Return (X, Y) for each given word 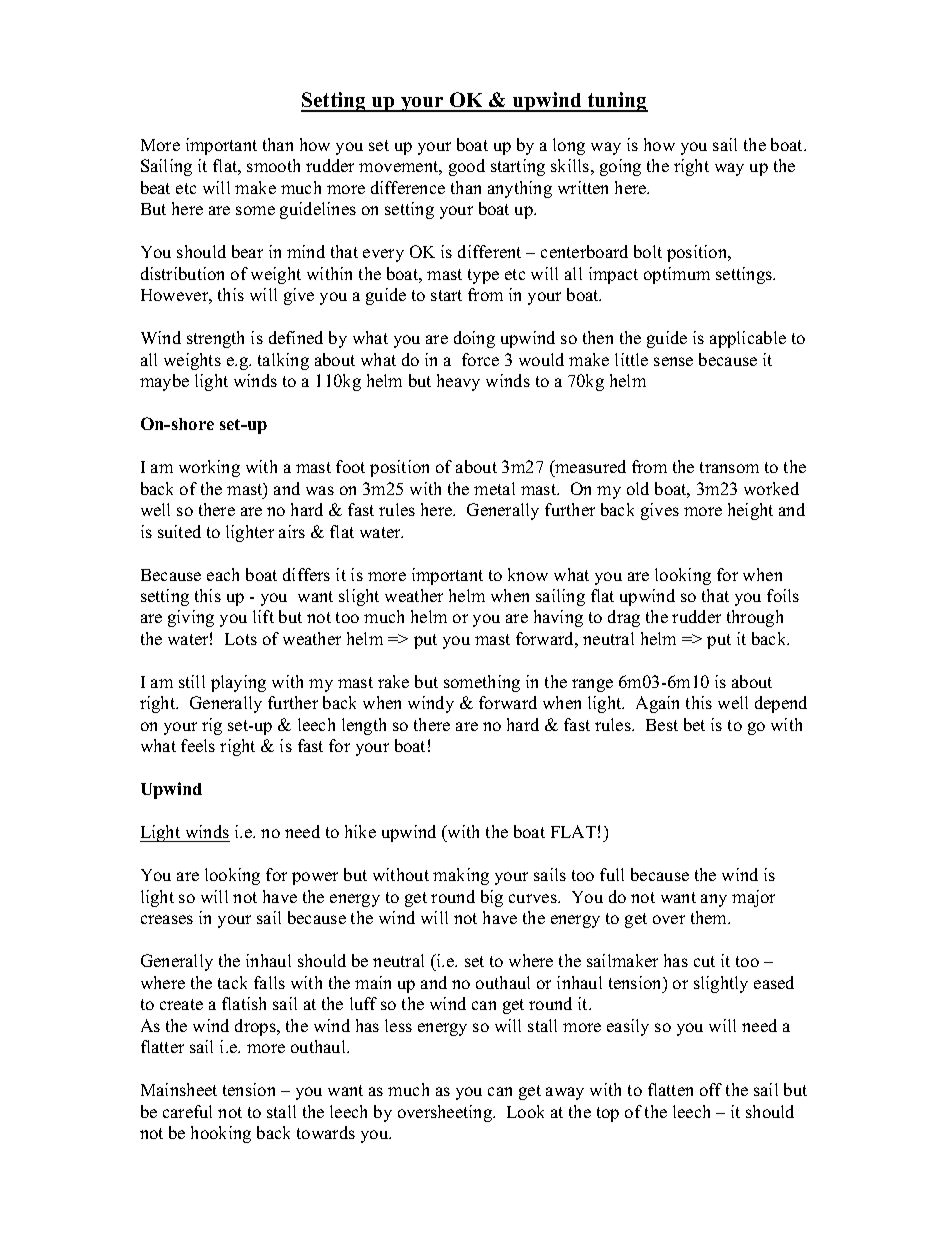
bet (694, 724)
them (710, 917)
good (467, 167)
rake (393, 681)
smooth (273, 165)
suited (179, 531)
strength (215, 339)
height (750, 511)
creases (167, 919)
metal (494, 488)
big (492, 898)
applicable (748, 339)
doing (474, 339)
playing (238, 683)
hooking (221, 1134)
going (620, 167)
